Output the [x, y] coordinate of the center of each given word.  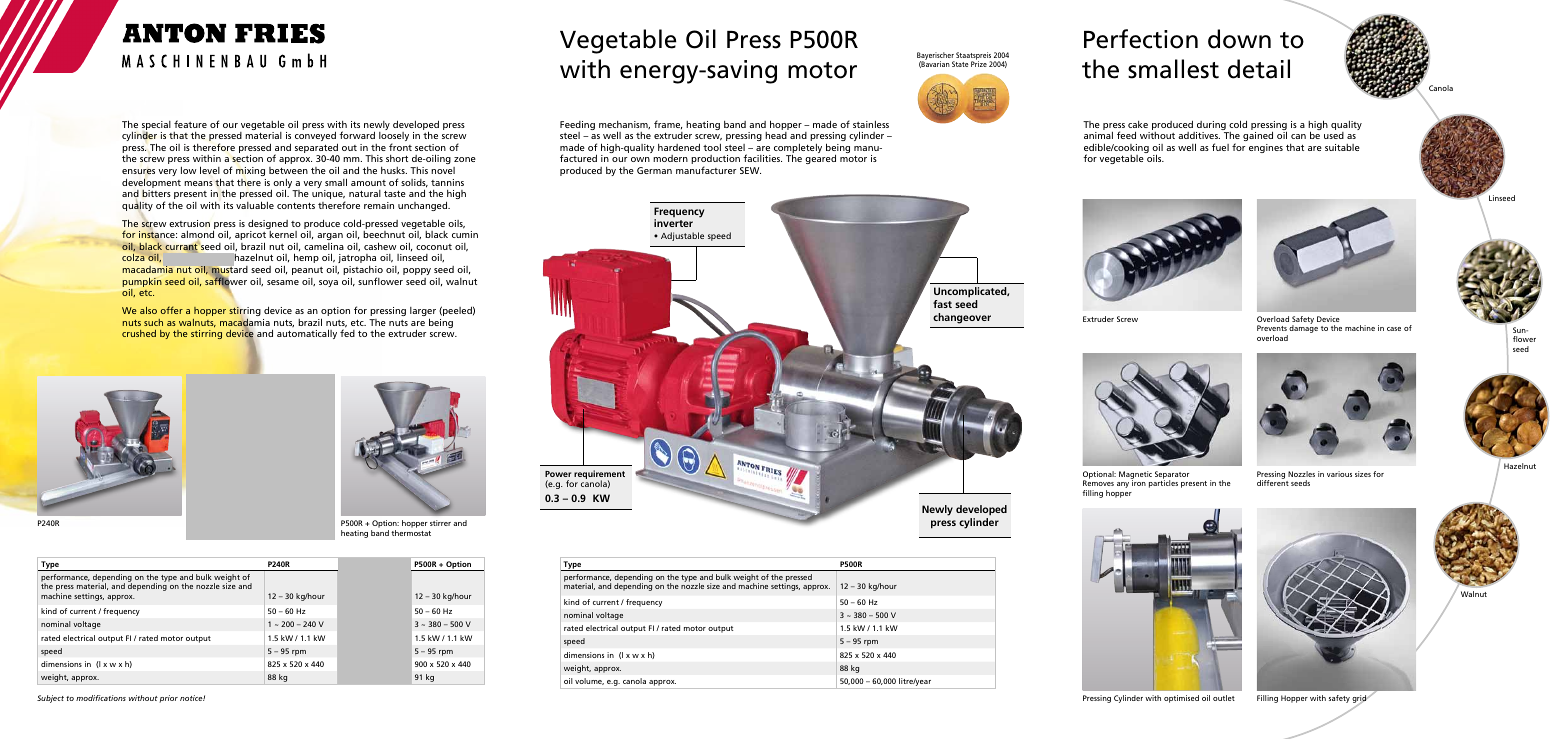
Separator [1172, 476]
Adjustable [682, 236]
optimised [1181, 699]
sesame [283, 282]
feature [190, 124]
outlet [1224, 698]
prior [168, 699]
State [960, 64]
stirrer [440, 523]
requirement [599, 475]
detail [1259, 69]
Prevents [1272, 328]
